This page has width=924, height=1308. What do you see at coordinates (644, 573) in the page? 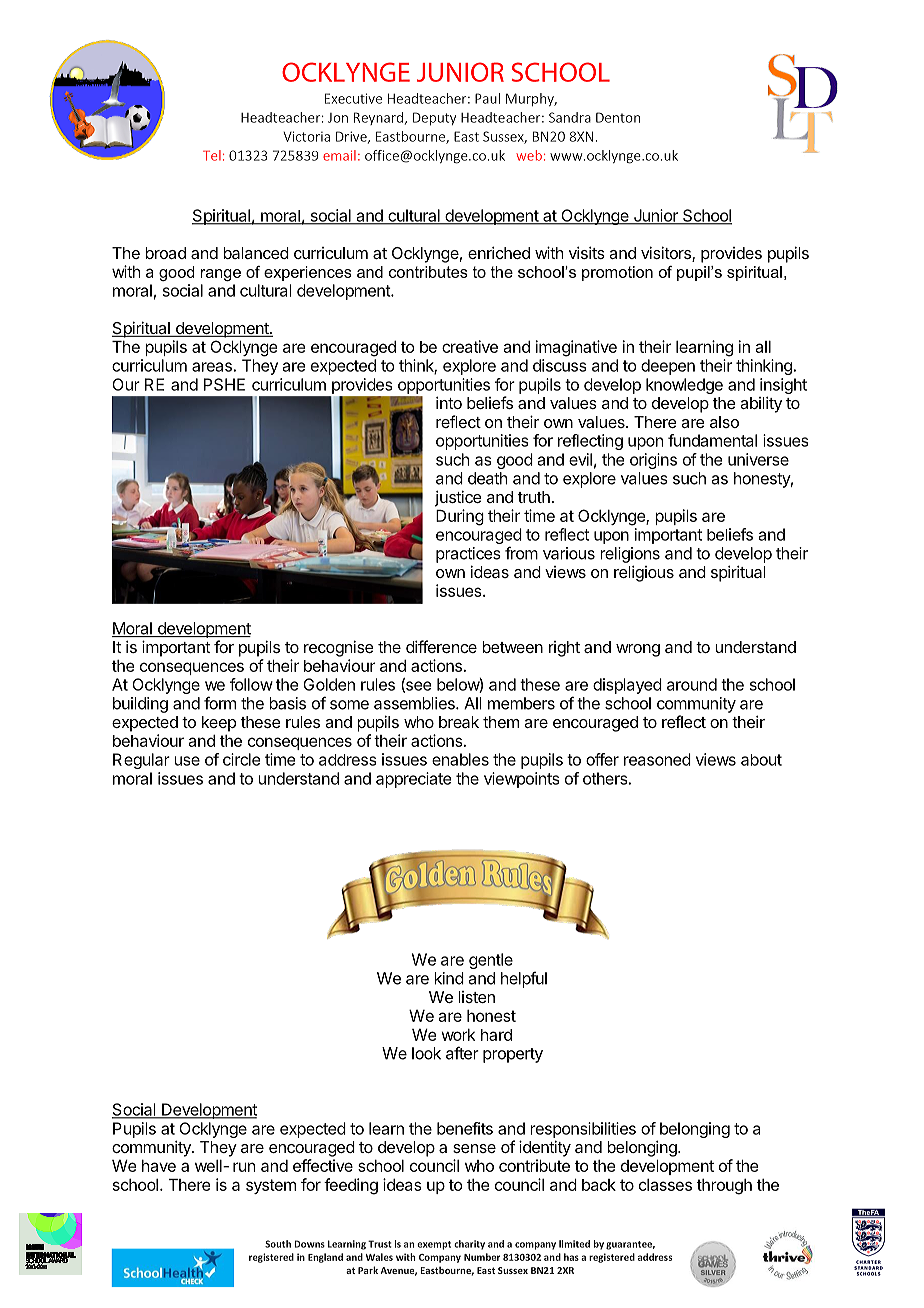
I see `religious` at bounding box center [644, 573].
